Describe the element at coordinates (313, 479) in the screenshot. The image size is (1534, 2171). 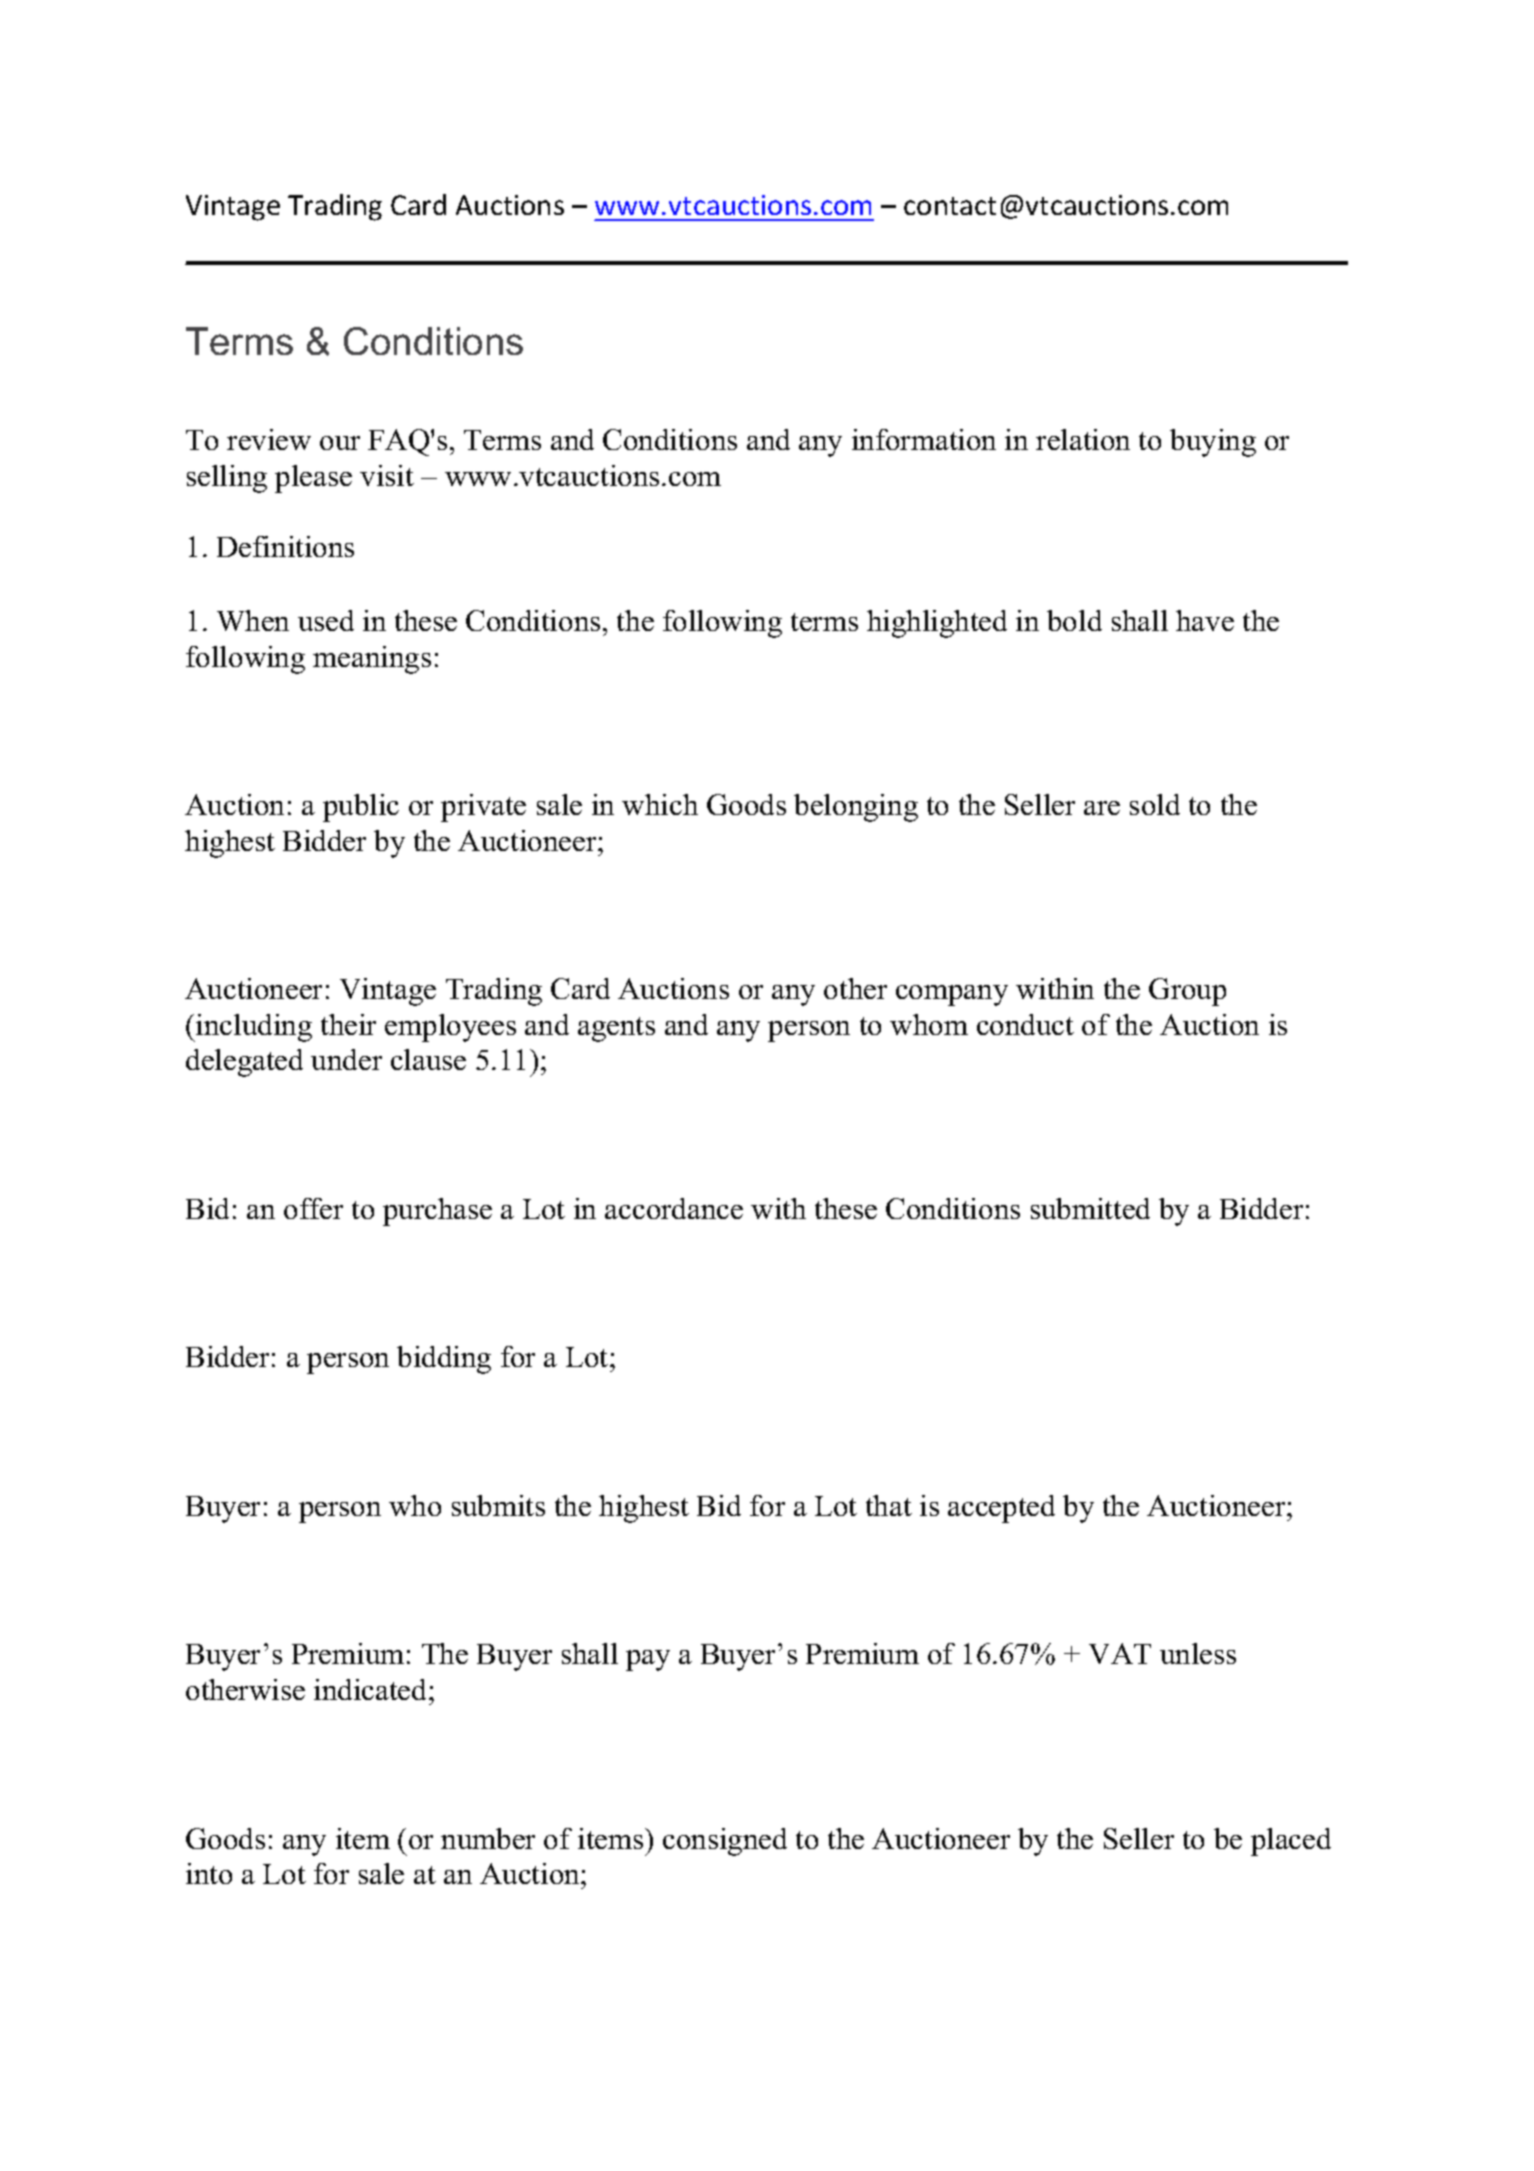
I see `please` at that location.
